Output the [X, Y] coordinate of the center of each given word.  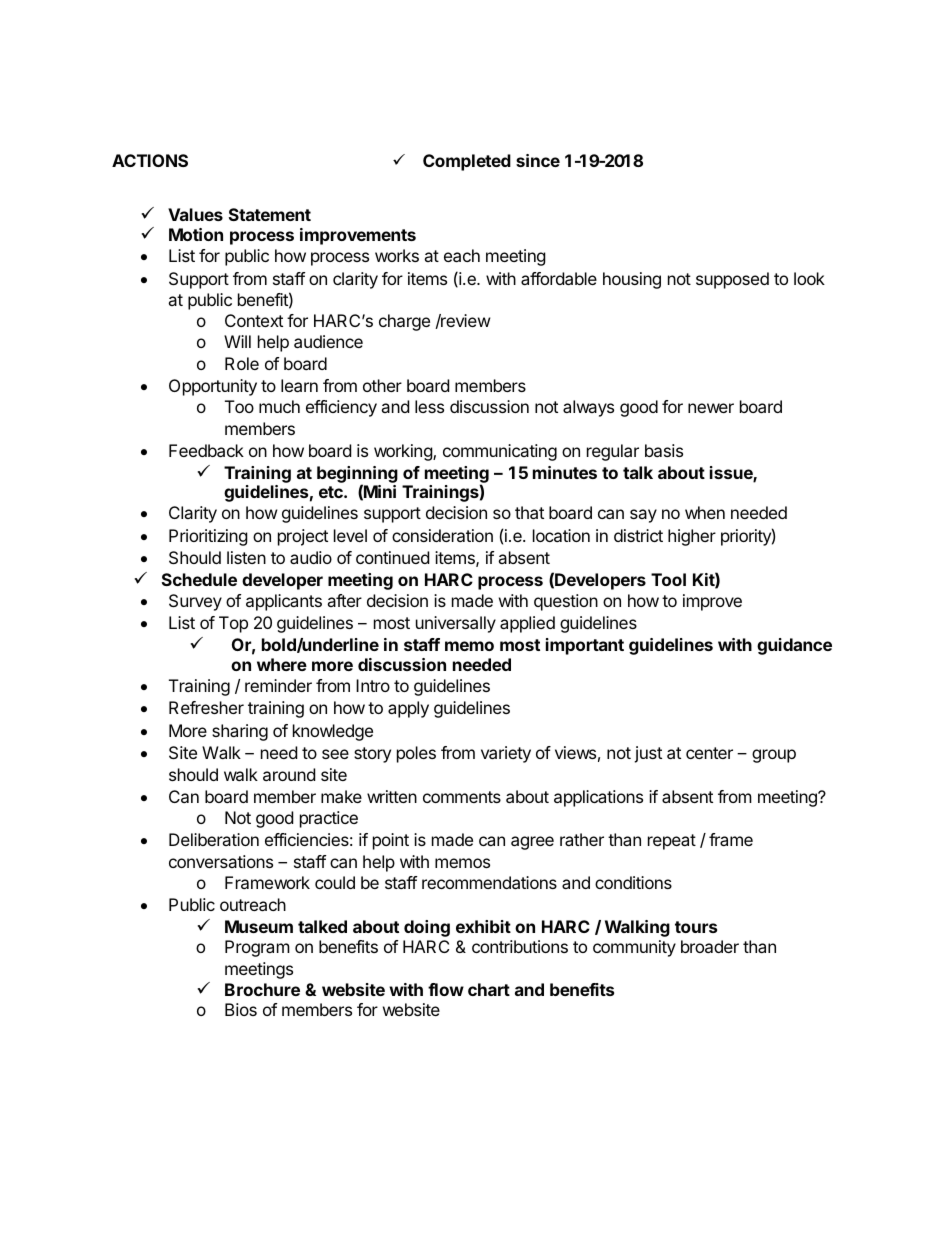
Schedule [199, 579]
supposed [732, 280]
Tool [668, 579]
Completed [467, 162]
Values [195, 214]
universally [456, 624]
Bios [241, 1009]
